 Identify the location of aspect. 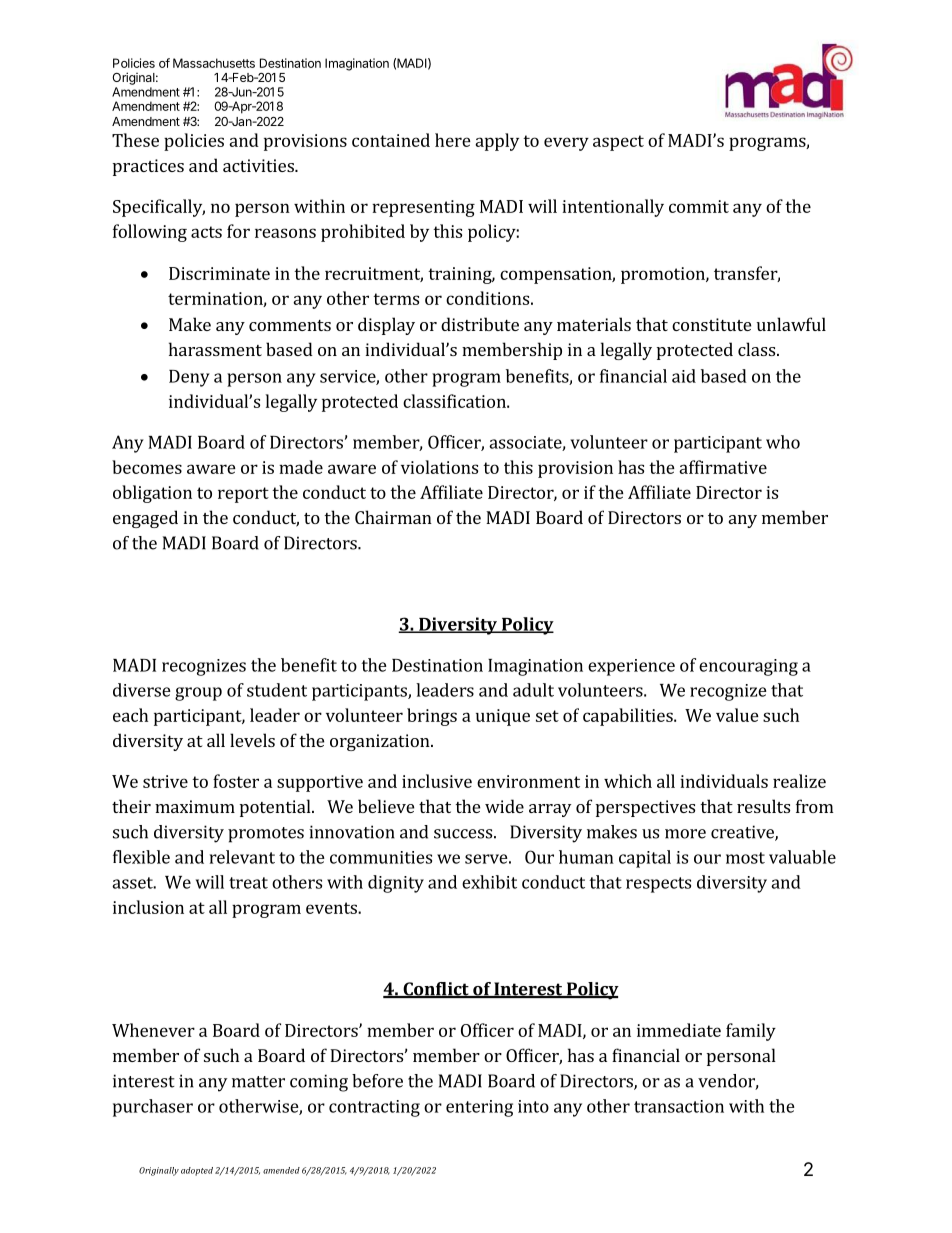
(618, 143).
